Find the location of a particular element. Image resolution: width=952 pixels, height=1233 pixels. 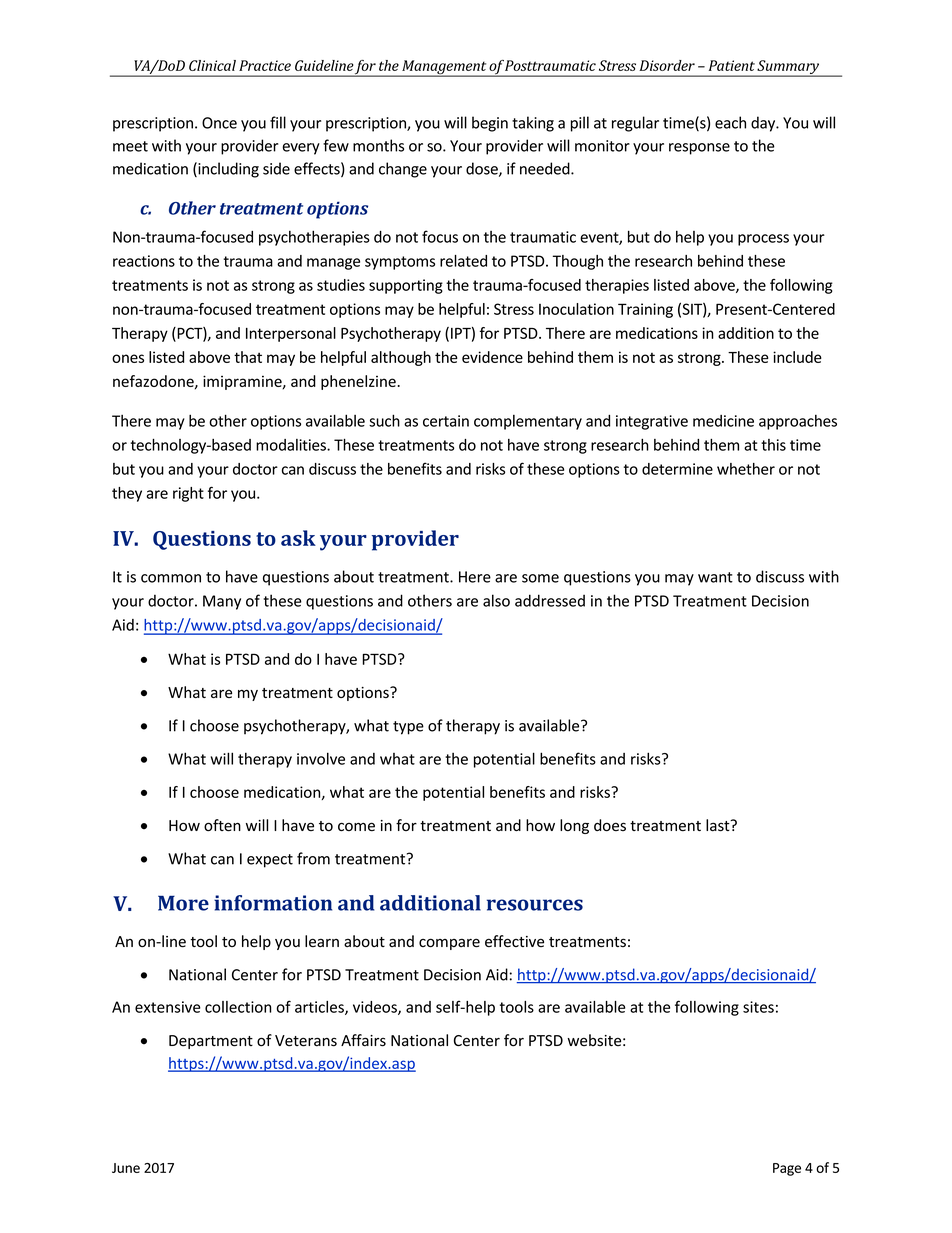

begin is located at coordinates (490, 124).
